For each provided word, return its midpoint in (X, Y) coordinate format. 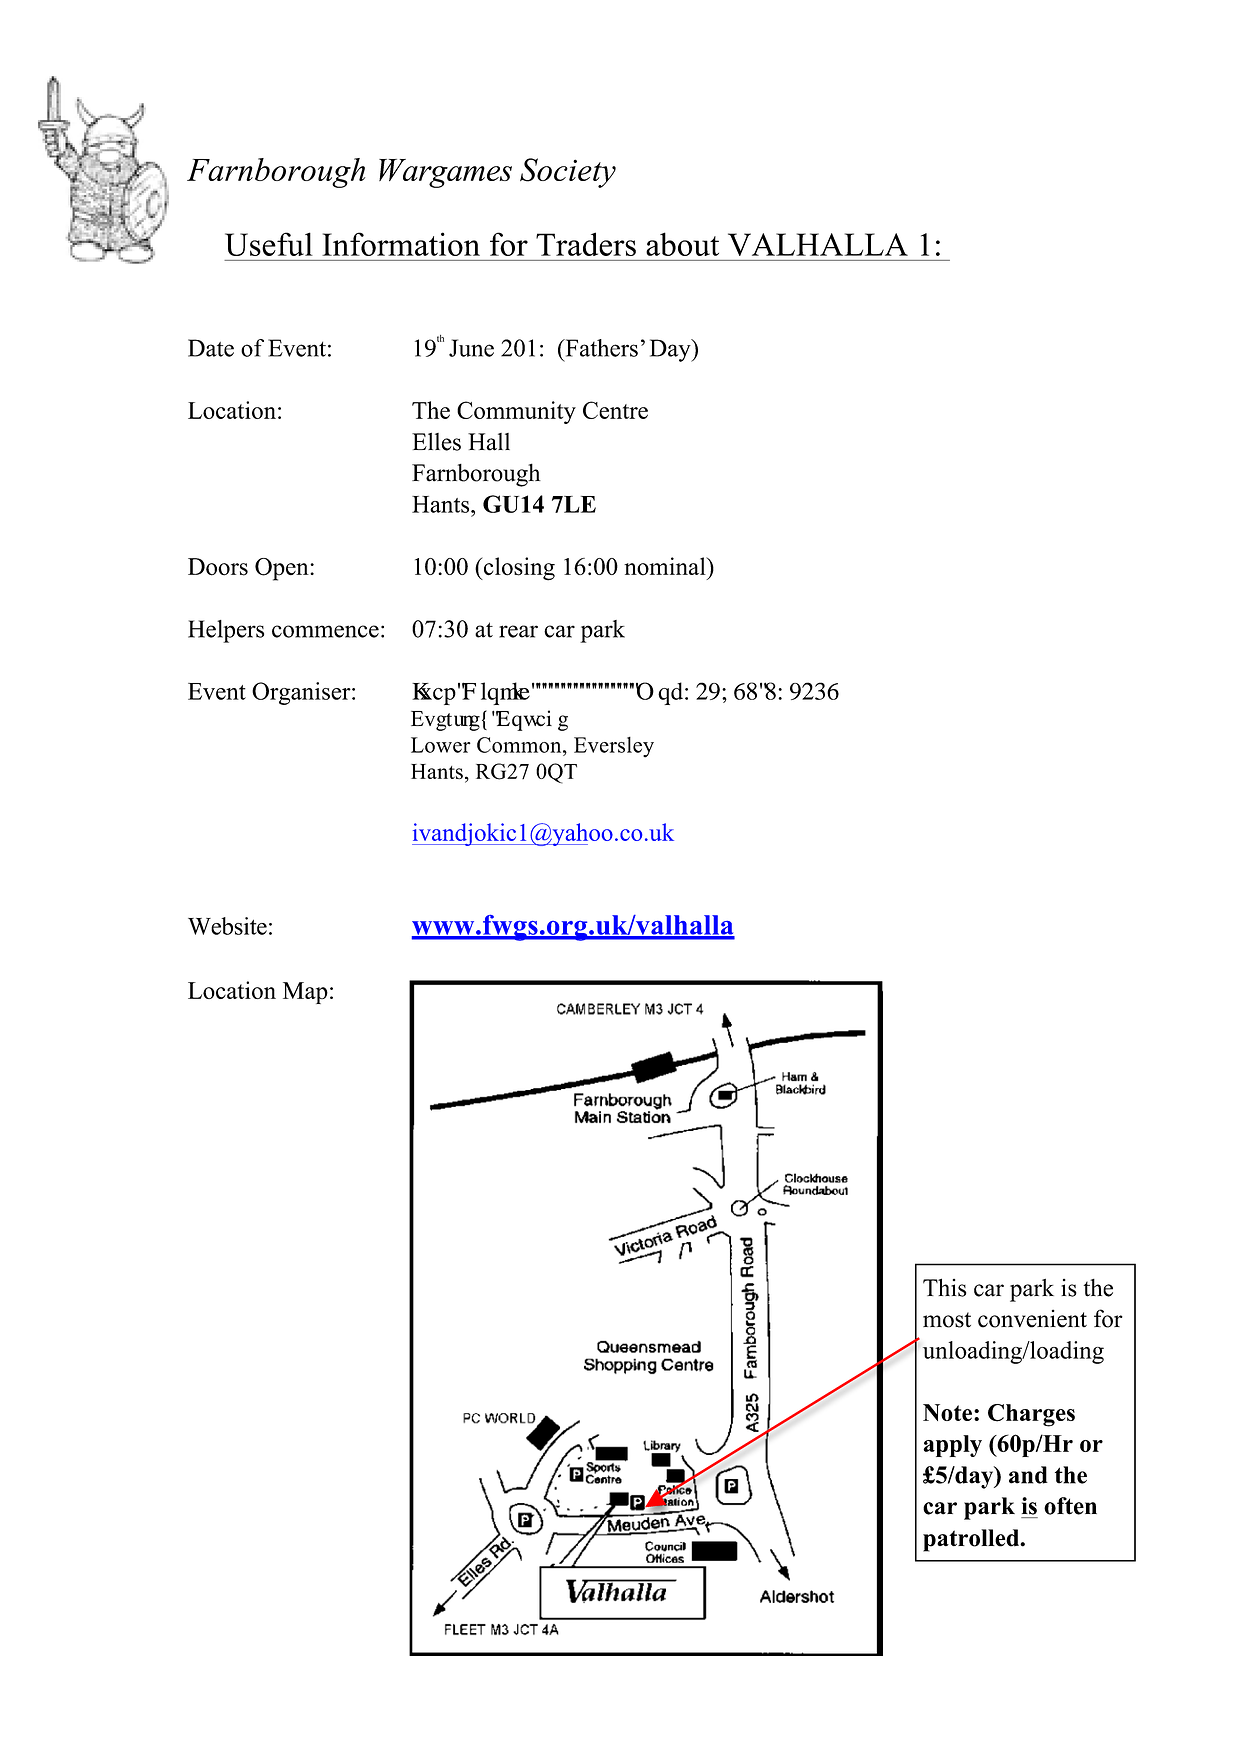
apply (952, 1446)
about (682, 244)
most (947, 1320)
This (944, 1287)
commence (325, 631)
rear (518, 631)
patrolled (972, 1540)
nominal (666, 566)
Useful (269, 244)
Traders (586, 244)
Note (947, 1412)
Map (305, 993)
